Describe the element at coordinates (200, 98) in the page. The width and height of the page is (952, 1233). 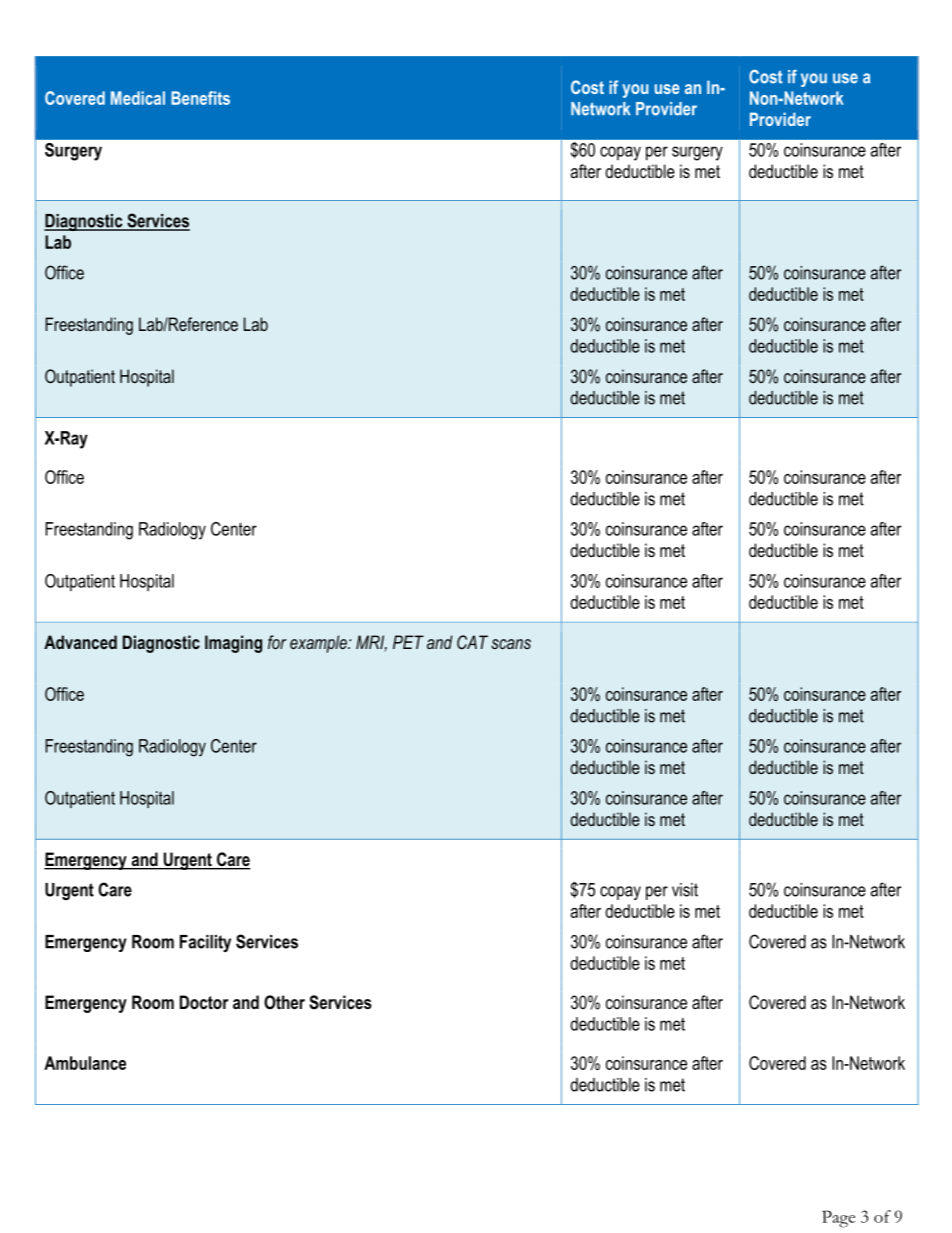
I see `Benefits` at that location.
